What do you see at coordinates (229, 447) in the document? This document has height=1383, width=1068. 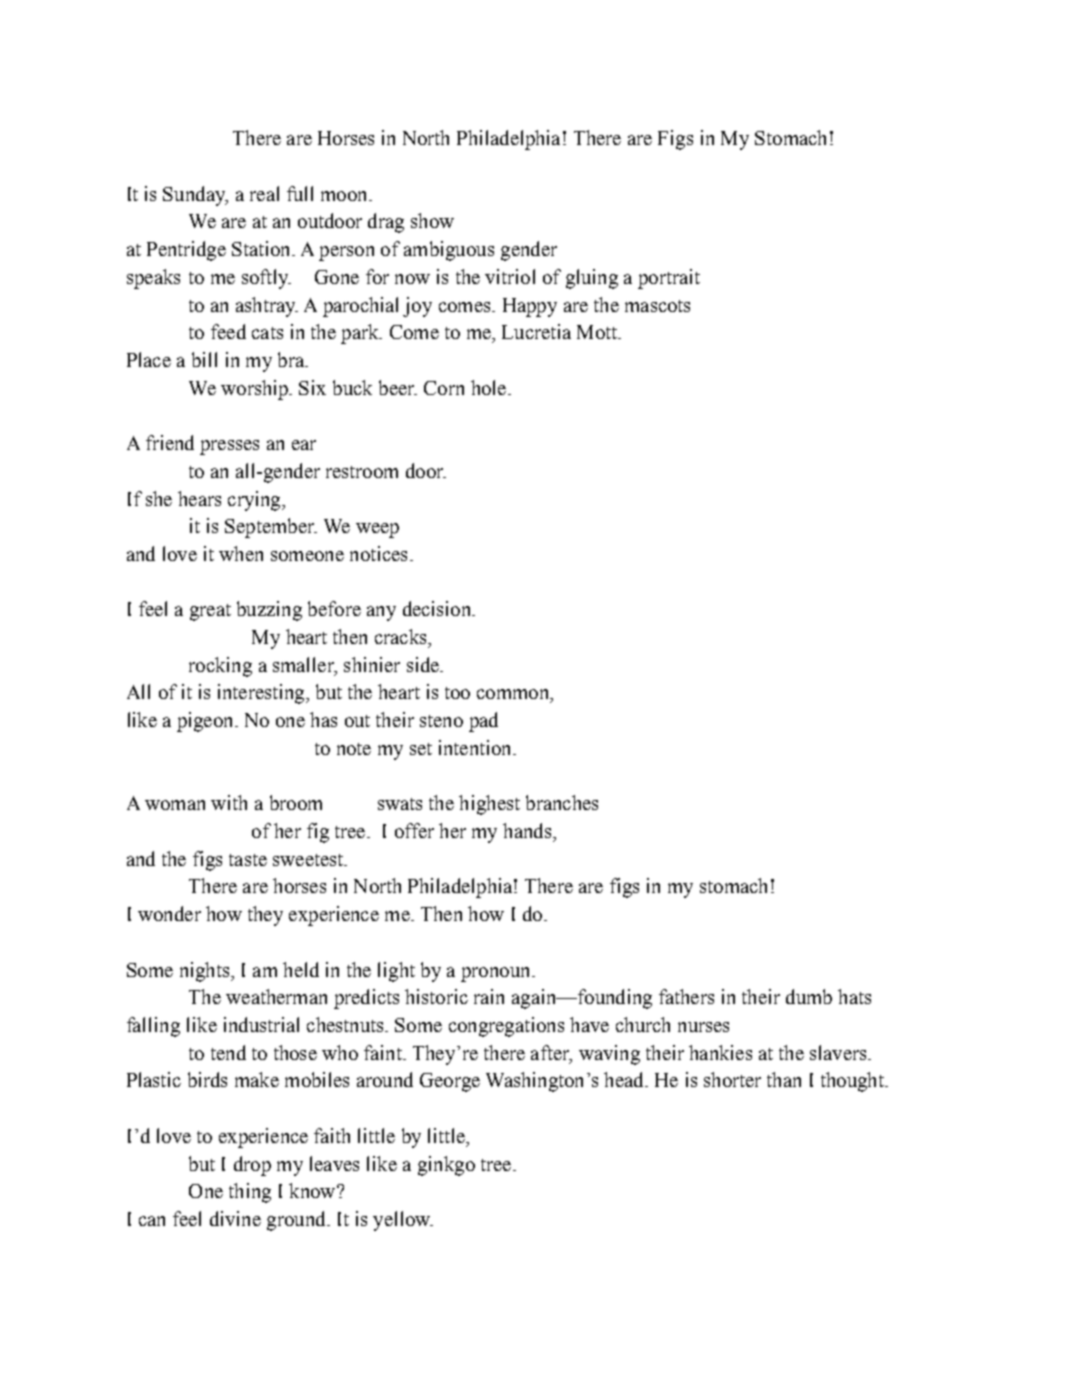 I see `presses` at bounding box center [229, 447].
